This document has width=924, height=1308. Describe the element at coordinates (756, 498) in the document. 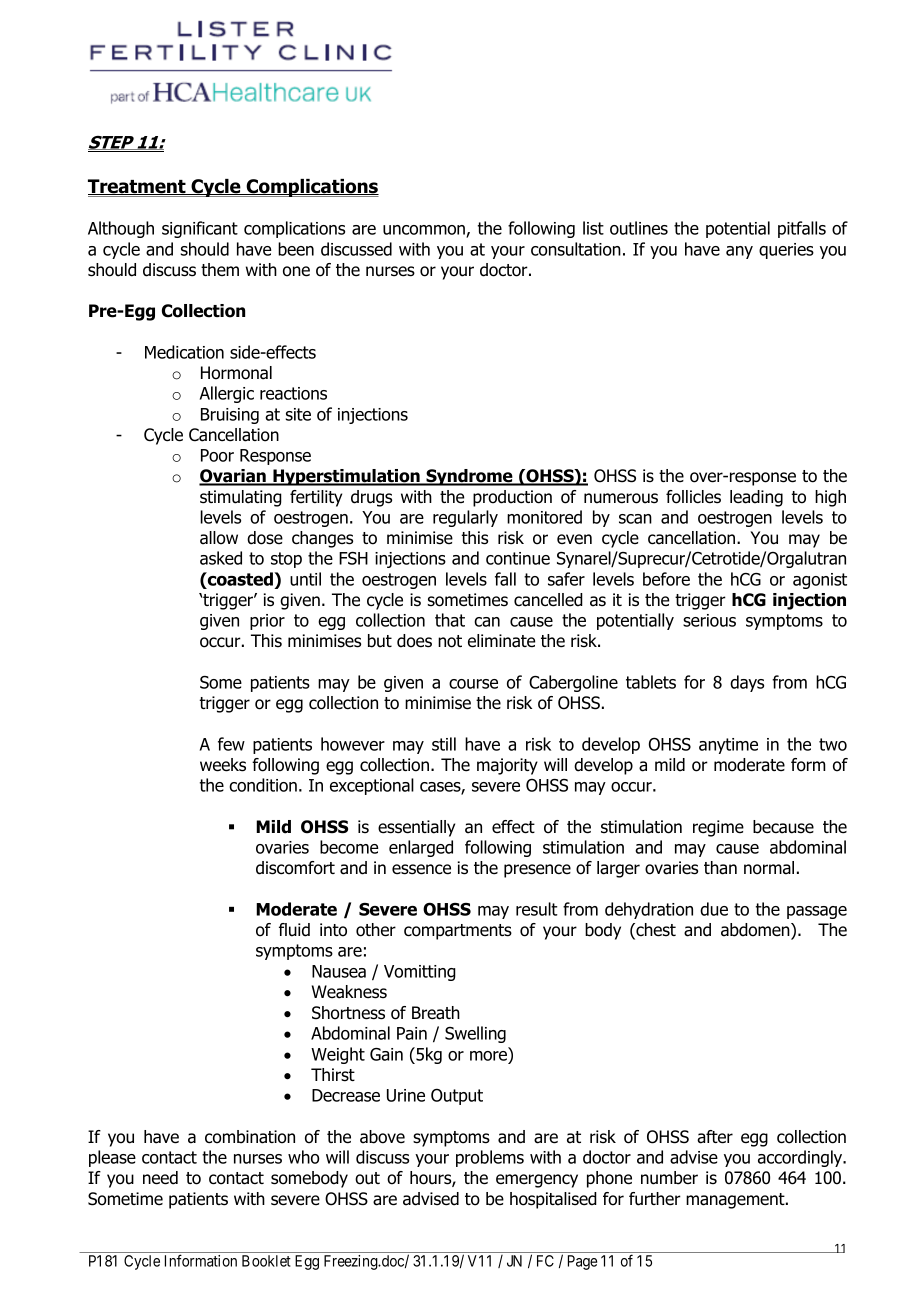

I see `leading` at that location.
